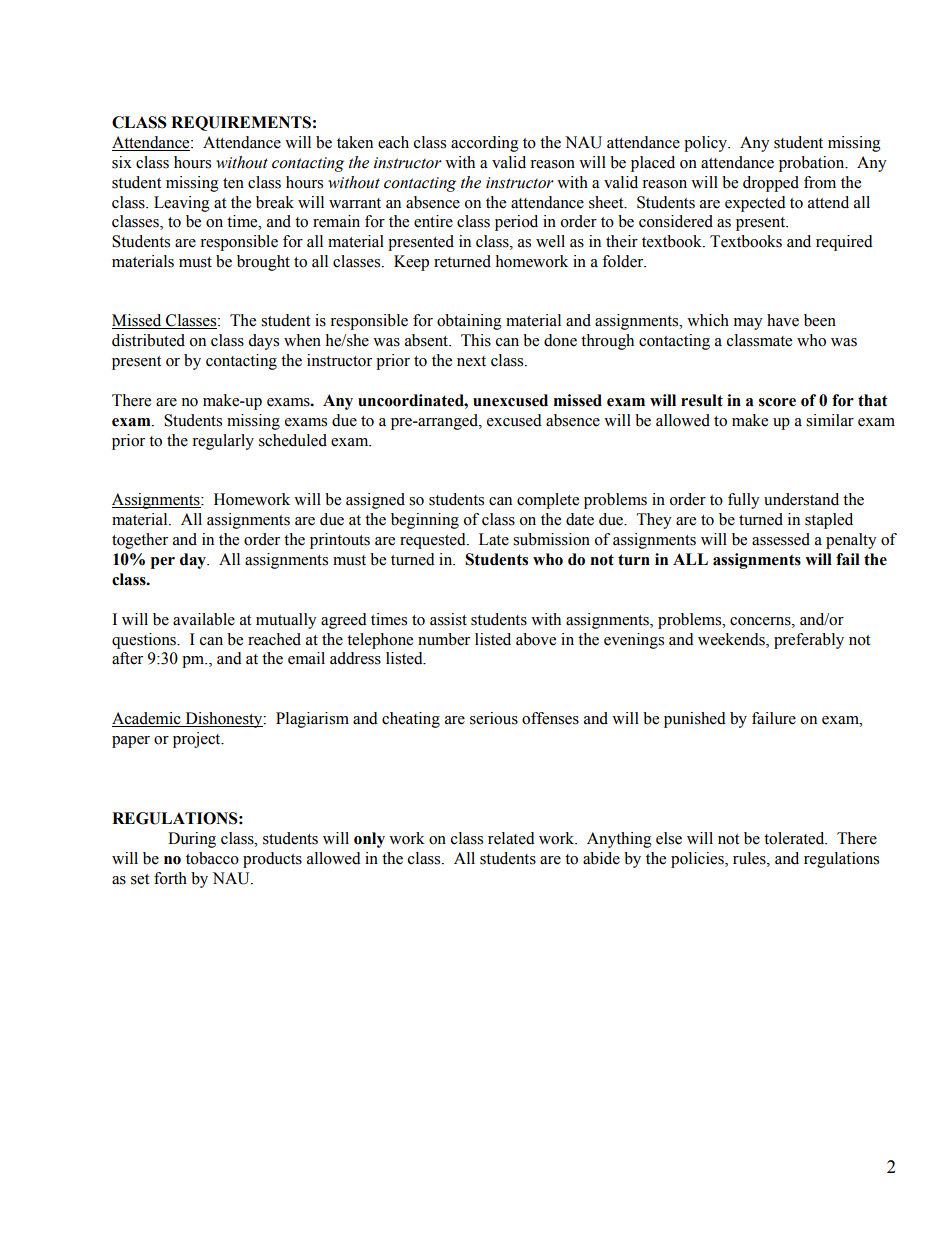 Image resolution: width=952 pixels, height=1233 pixels. I want to click on Leaving, so click(182, 204).
